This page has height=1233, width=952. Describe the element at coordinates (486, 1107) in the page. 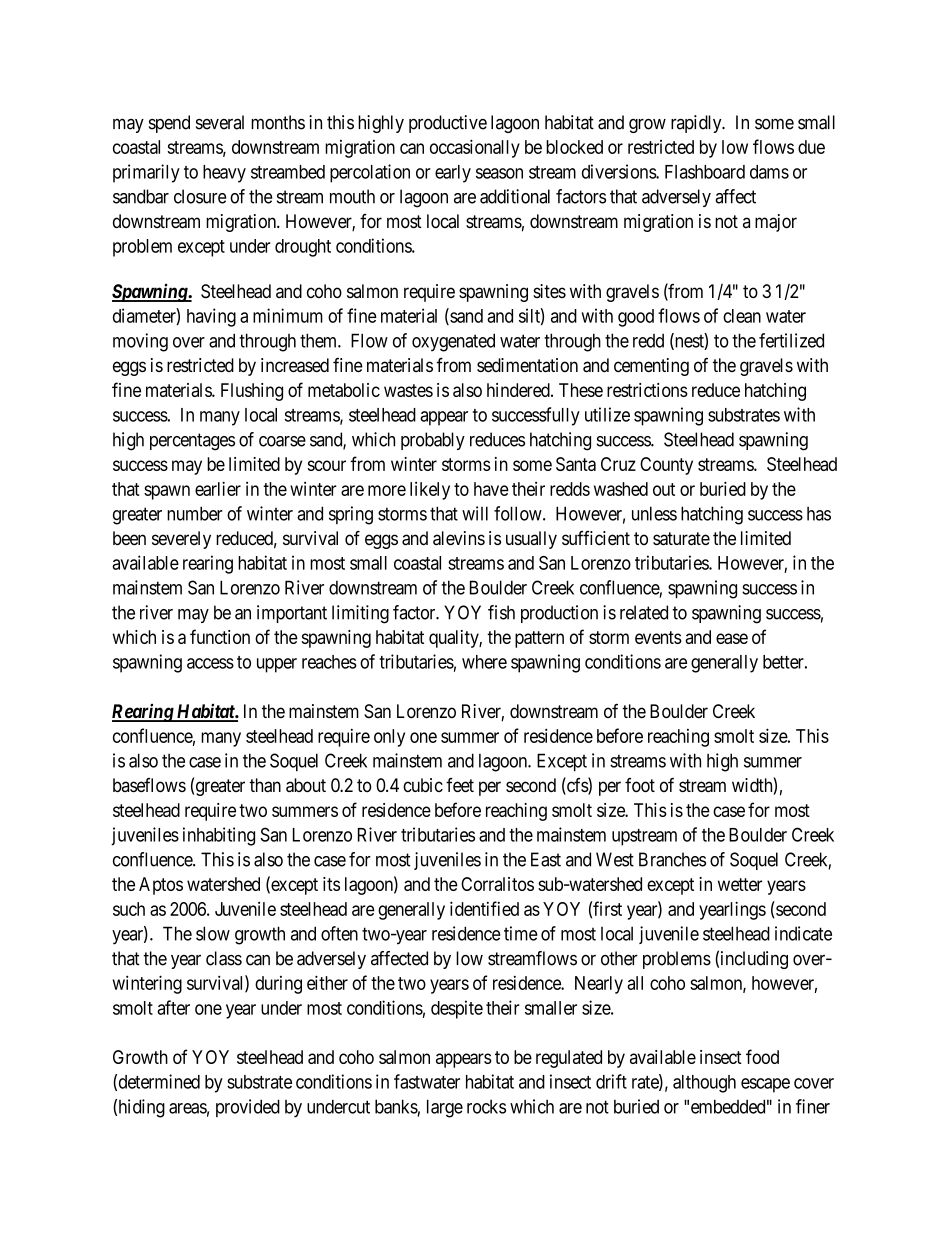

I see `rocks` at that location.
